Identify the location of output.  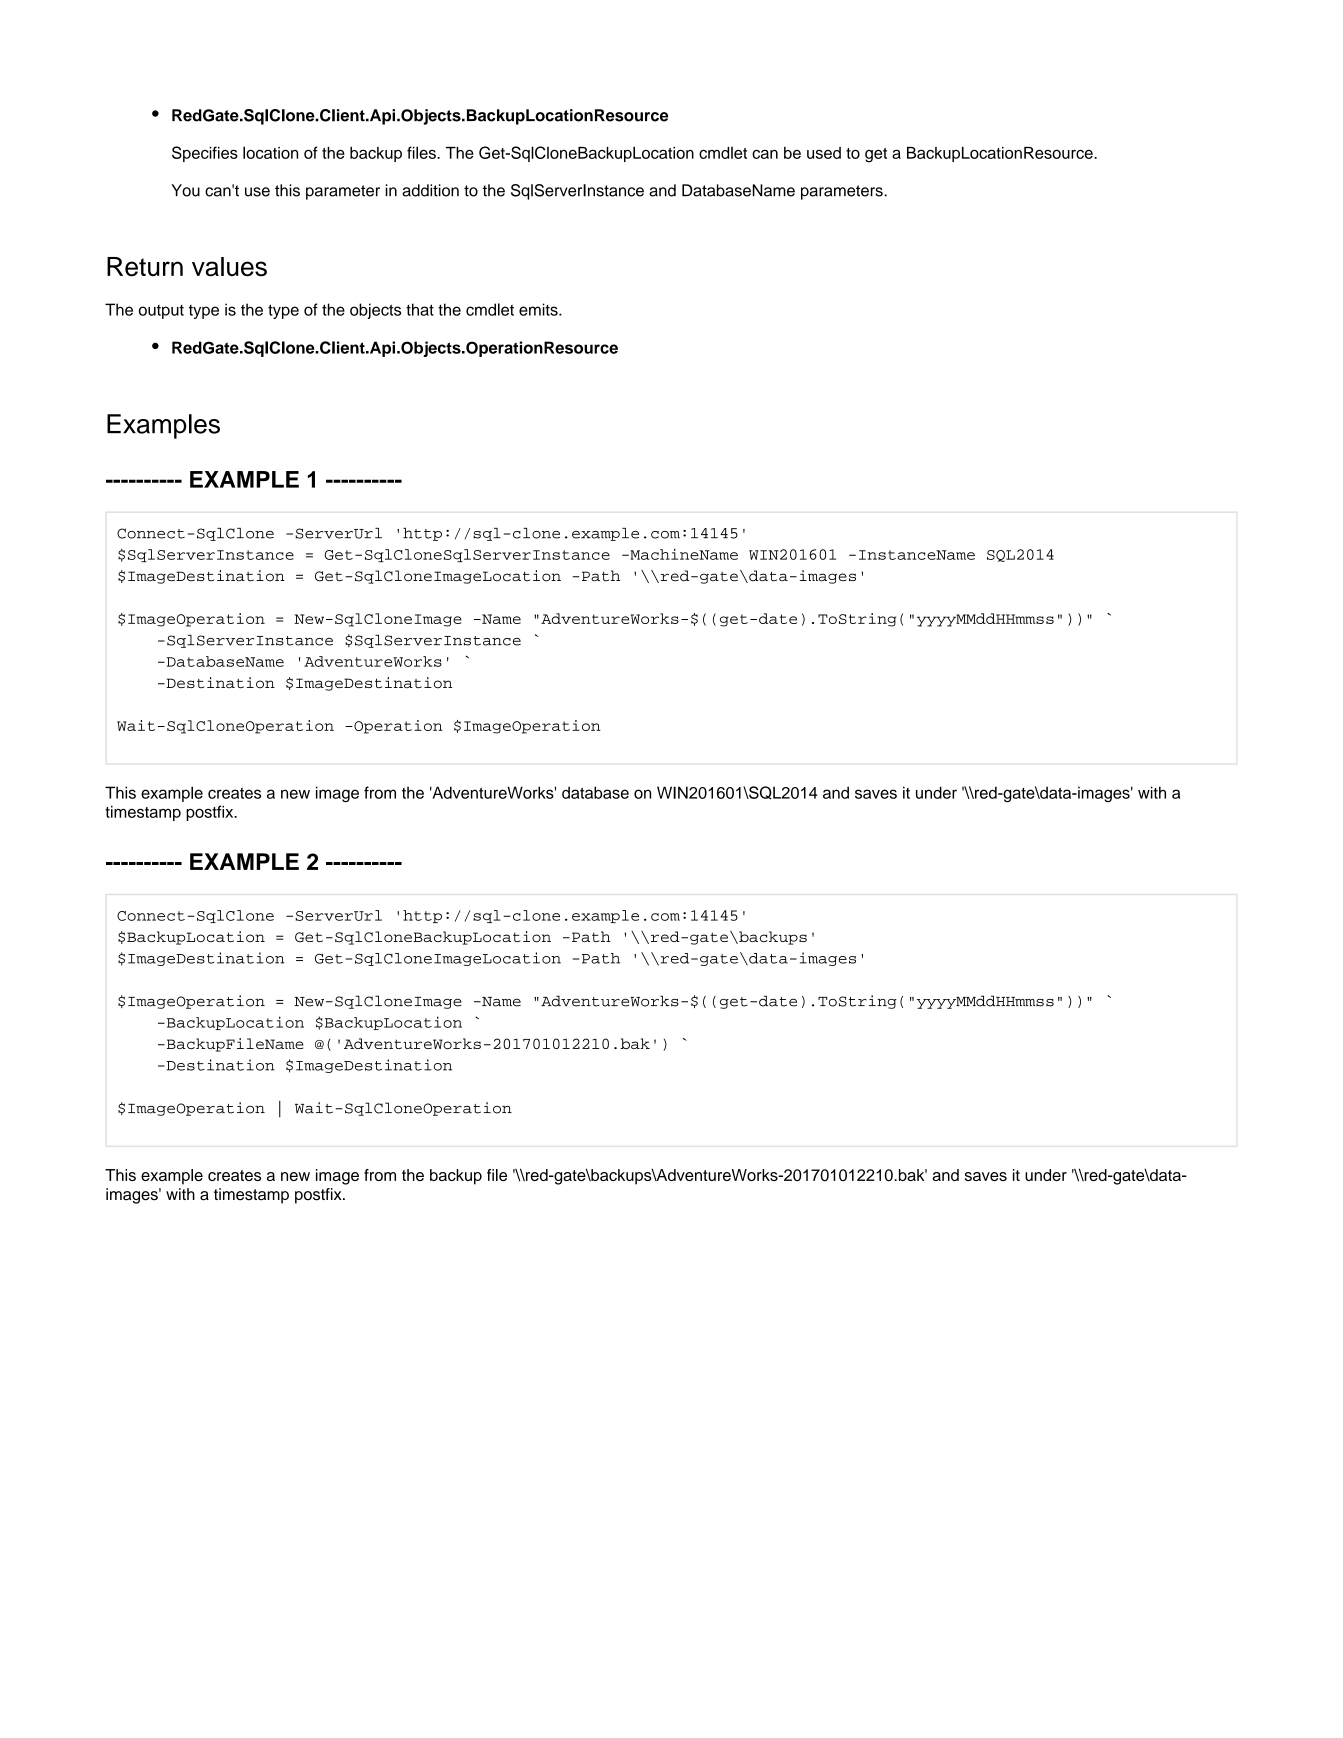
(161, 312).
